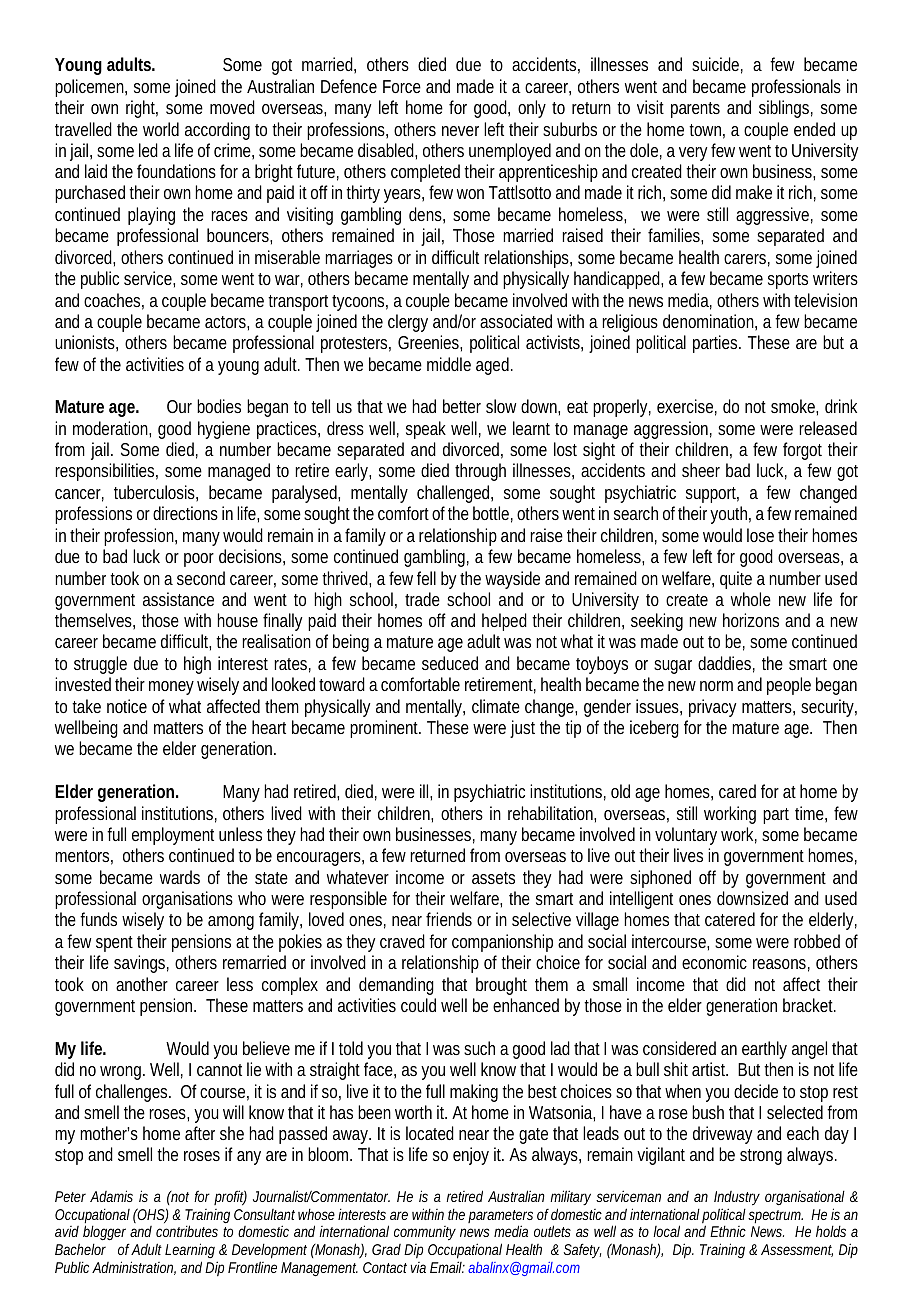  What do you see at coordinates (187, 1231) in the document?
I see `contributes` at bounding box center [187, 1231].
